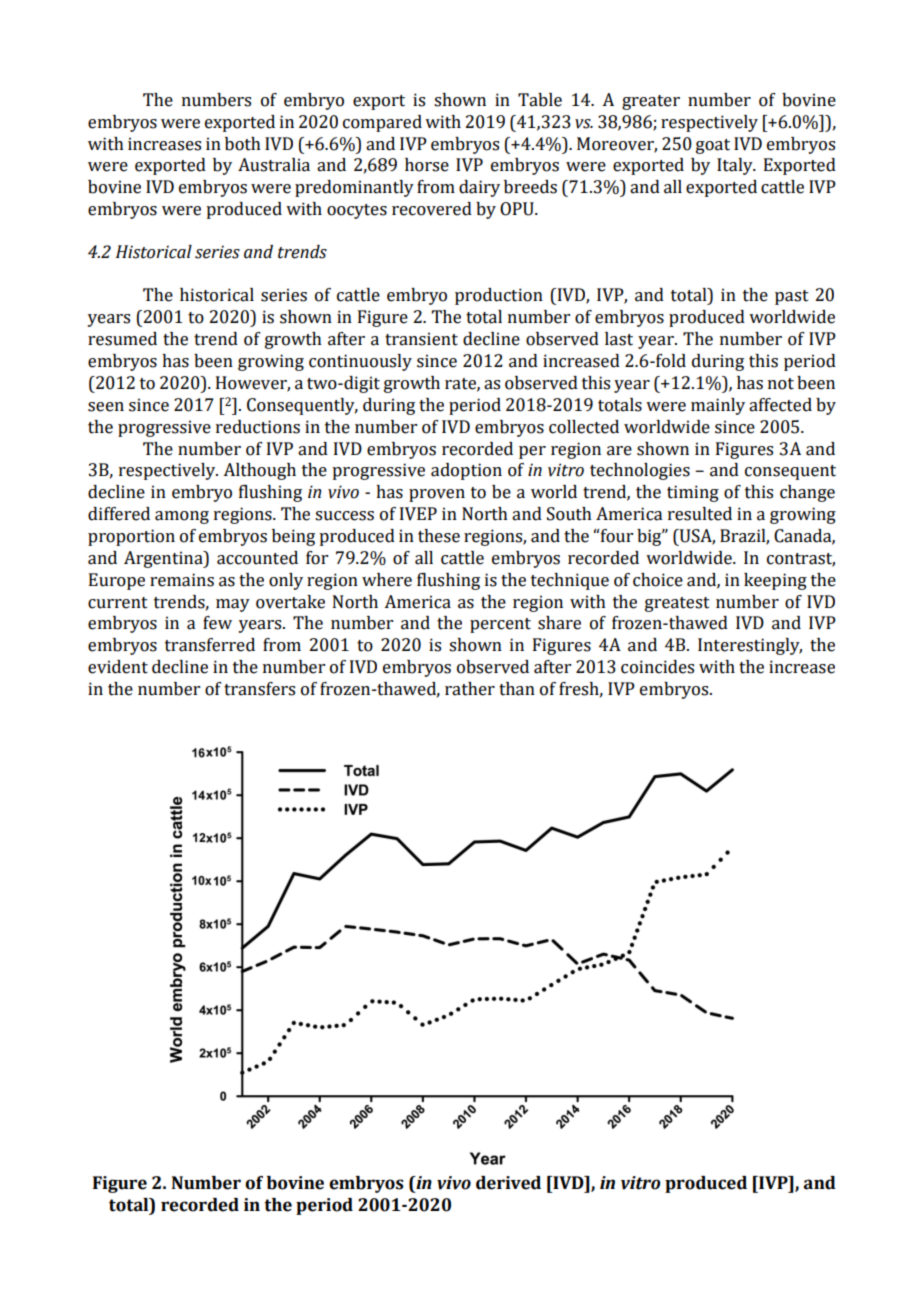  I want to click on coincides, so click(657, 667).
